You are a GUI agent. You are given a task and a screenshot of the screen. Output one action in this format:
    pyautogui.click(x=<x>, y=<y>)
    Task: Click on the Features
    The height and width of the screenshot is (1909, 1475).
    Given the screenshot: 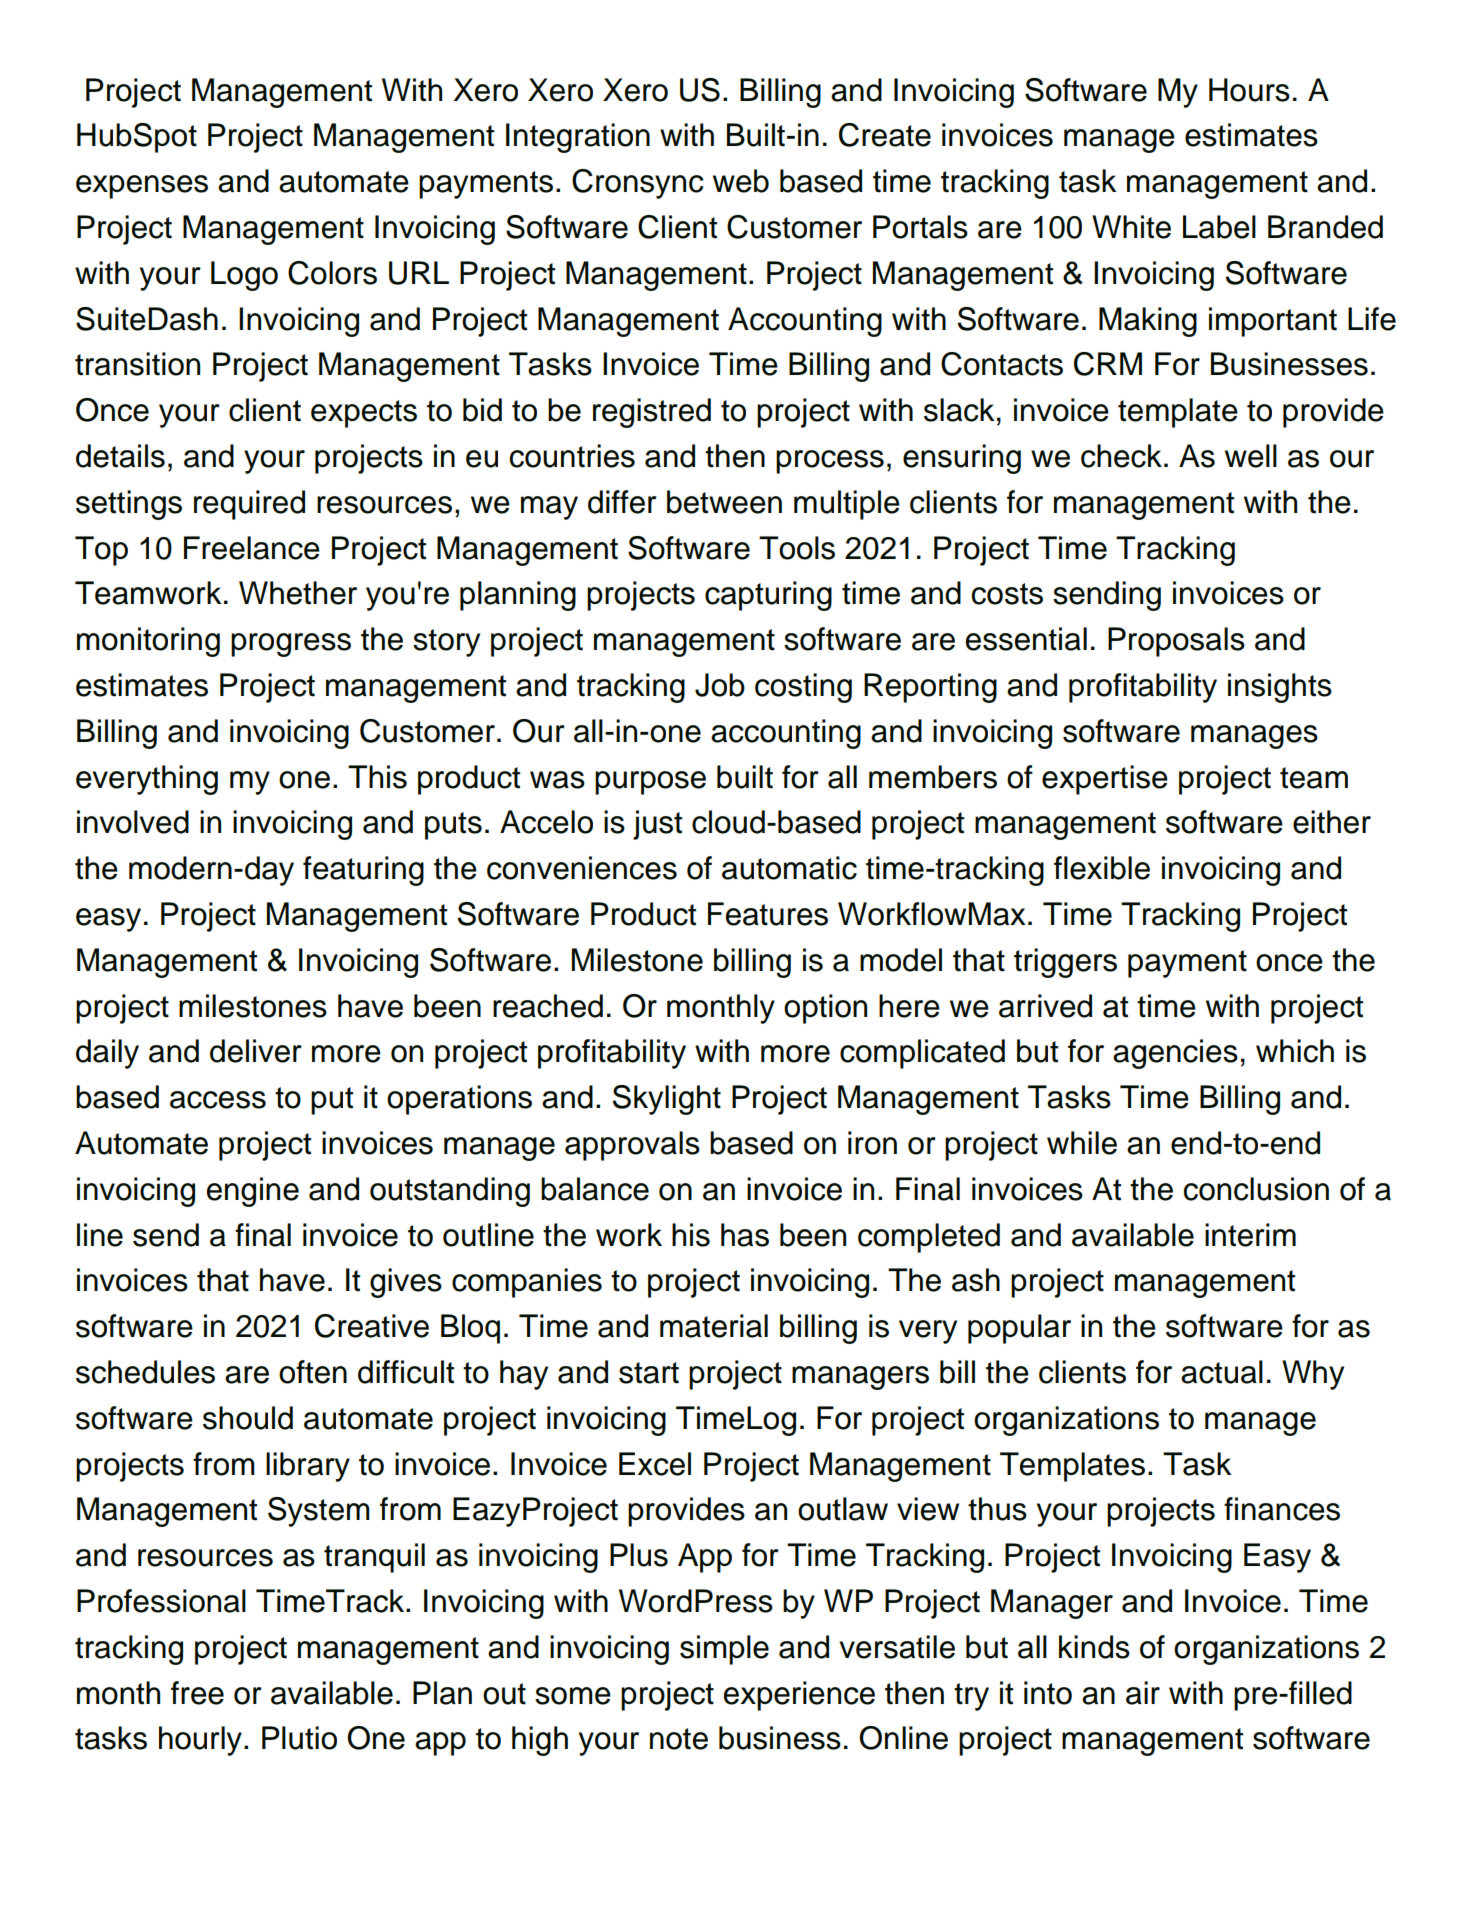 What is the action you would take?
    pyautogui.click(x=768, y=914)
